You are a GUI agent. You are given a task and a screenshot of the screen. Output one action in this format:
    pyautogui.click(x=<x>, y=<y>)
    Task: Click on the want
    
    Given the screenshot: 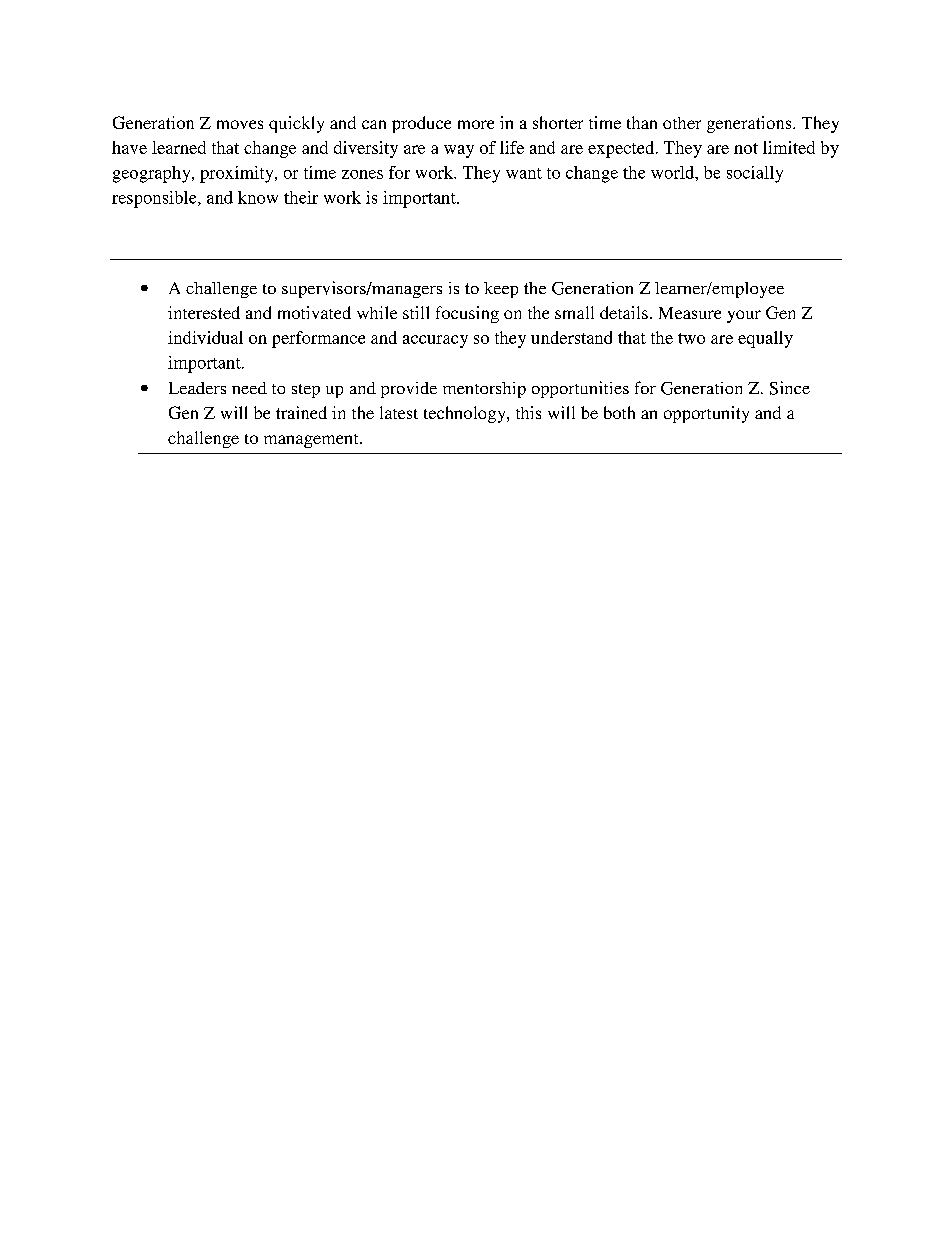 What is the action you would take?
    pyautogui.click(x=524, y=173)
